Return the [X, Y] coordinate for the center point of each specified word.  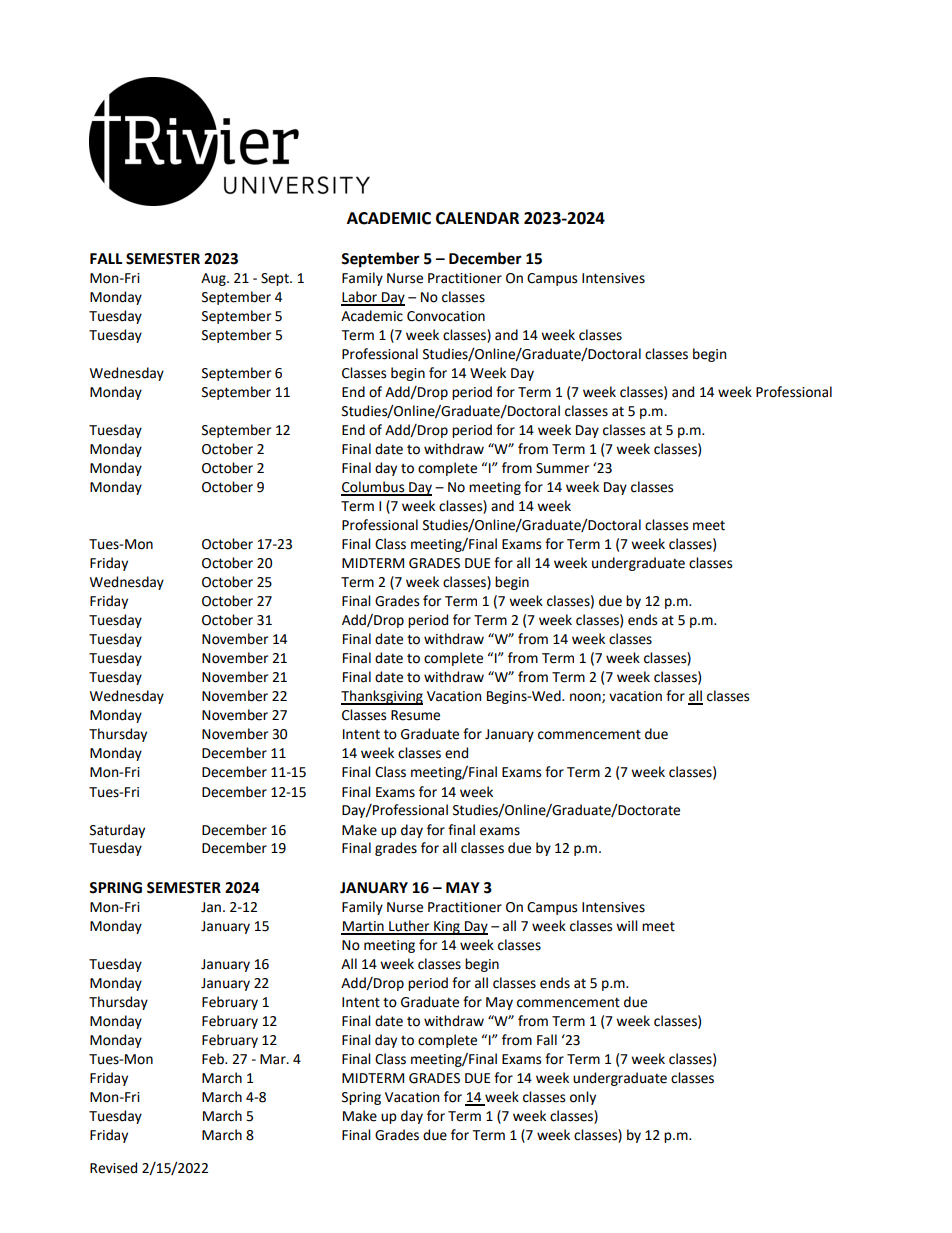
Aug [214, 279]
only [583, 1098]
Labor [360, 298]
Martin [363, 927]
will [627, 925]
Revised [113, 1168]
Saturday [117, 831]
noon [586, 698]
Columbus [374, 488]
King [447, 928]
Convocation [446, 316]
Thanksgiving [382, 697]
